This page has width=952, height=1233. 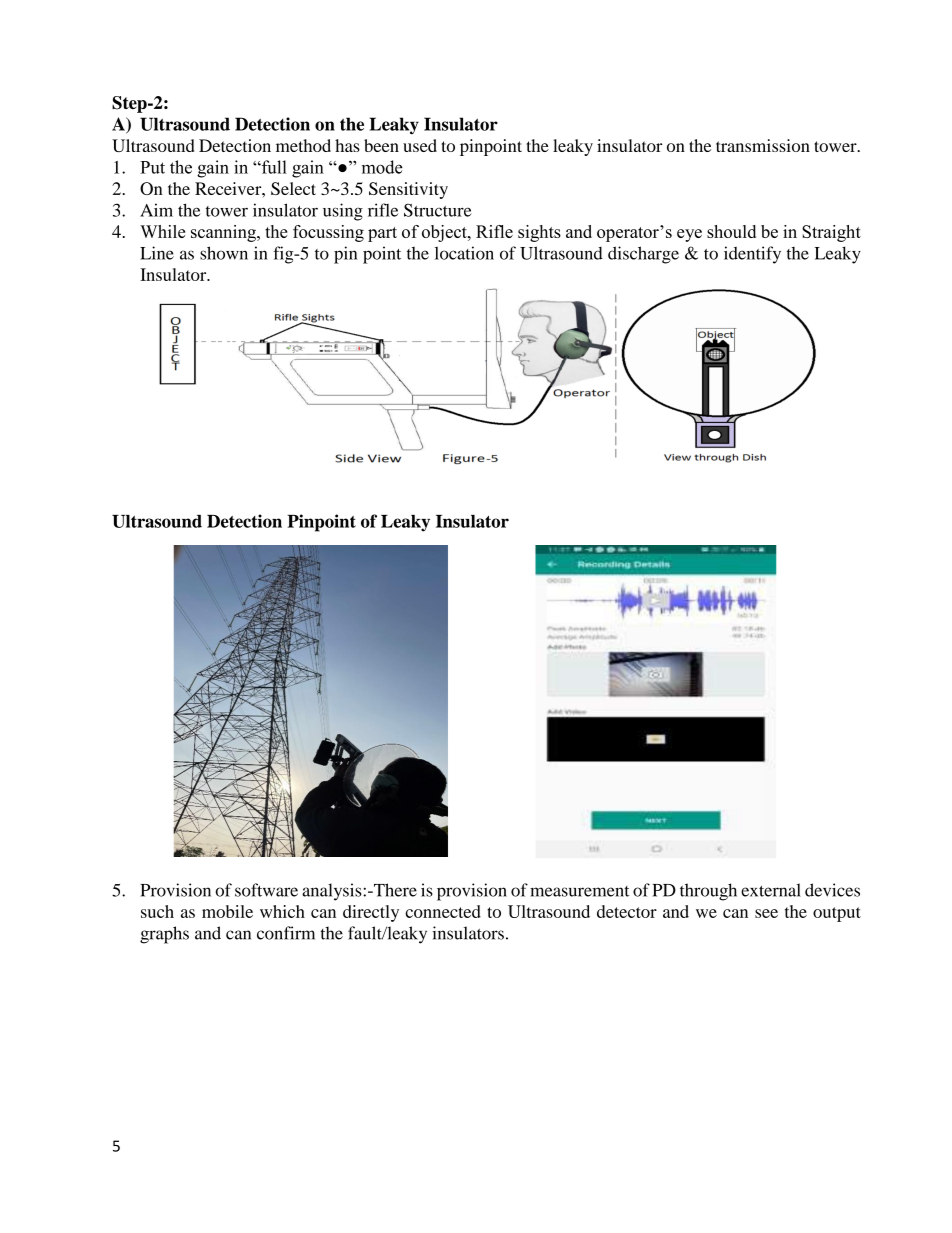 I want to click on identify, so click(x=752, y=255).
